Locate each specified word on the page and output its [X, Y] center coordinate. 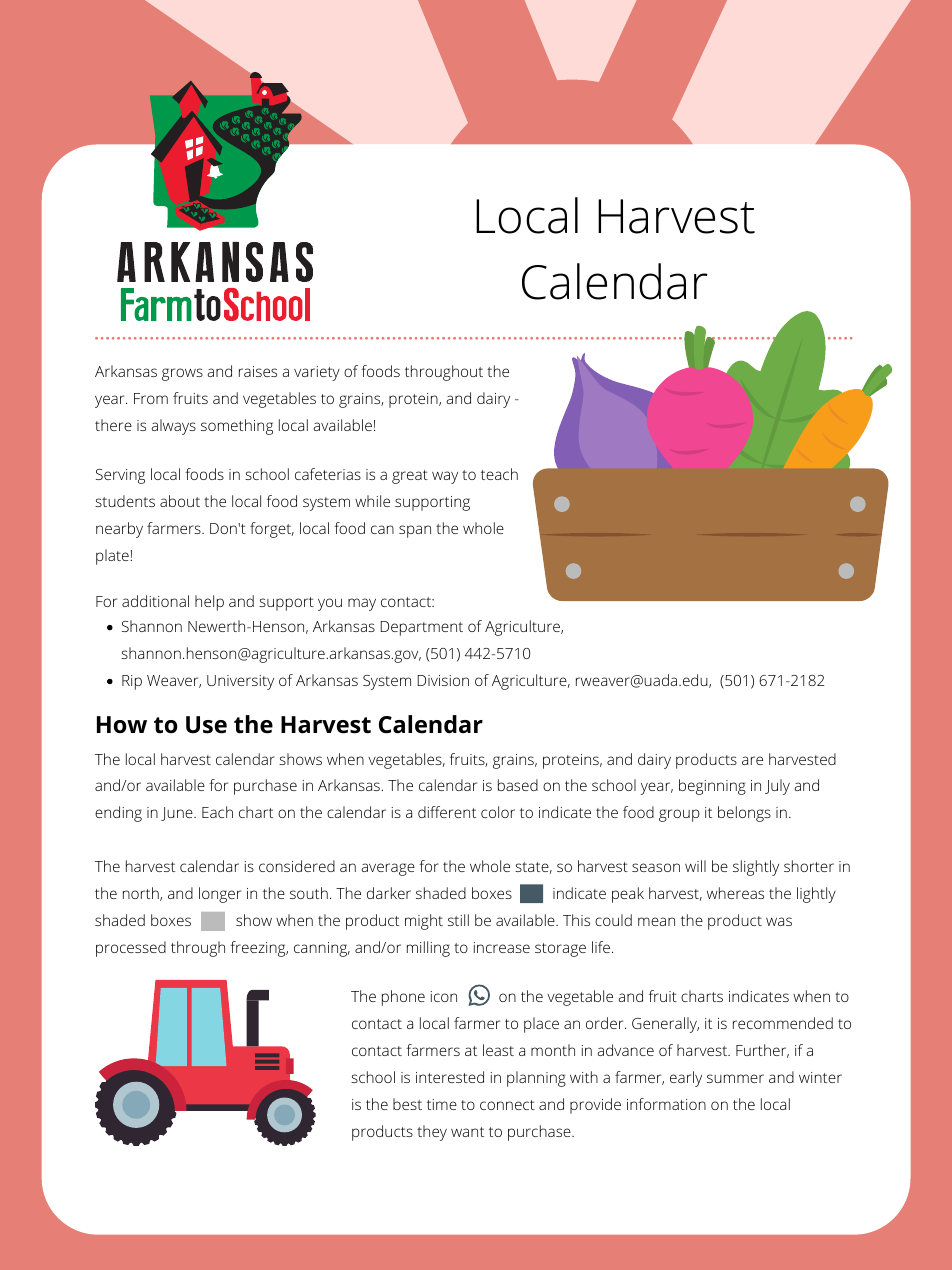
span [415, 531]
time [442, 1104]
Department [422, 628]
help [209, 603]
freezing [259, 949]
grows [182, 374]
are [752, 760]
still [458, 920]
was [779, 921]
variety [317, 373]
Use [206, 725]
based [518, 785]
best [407, 1104]
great [410, 477]
